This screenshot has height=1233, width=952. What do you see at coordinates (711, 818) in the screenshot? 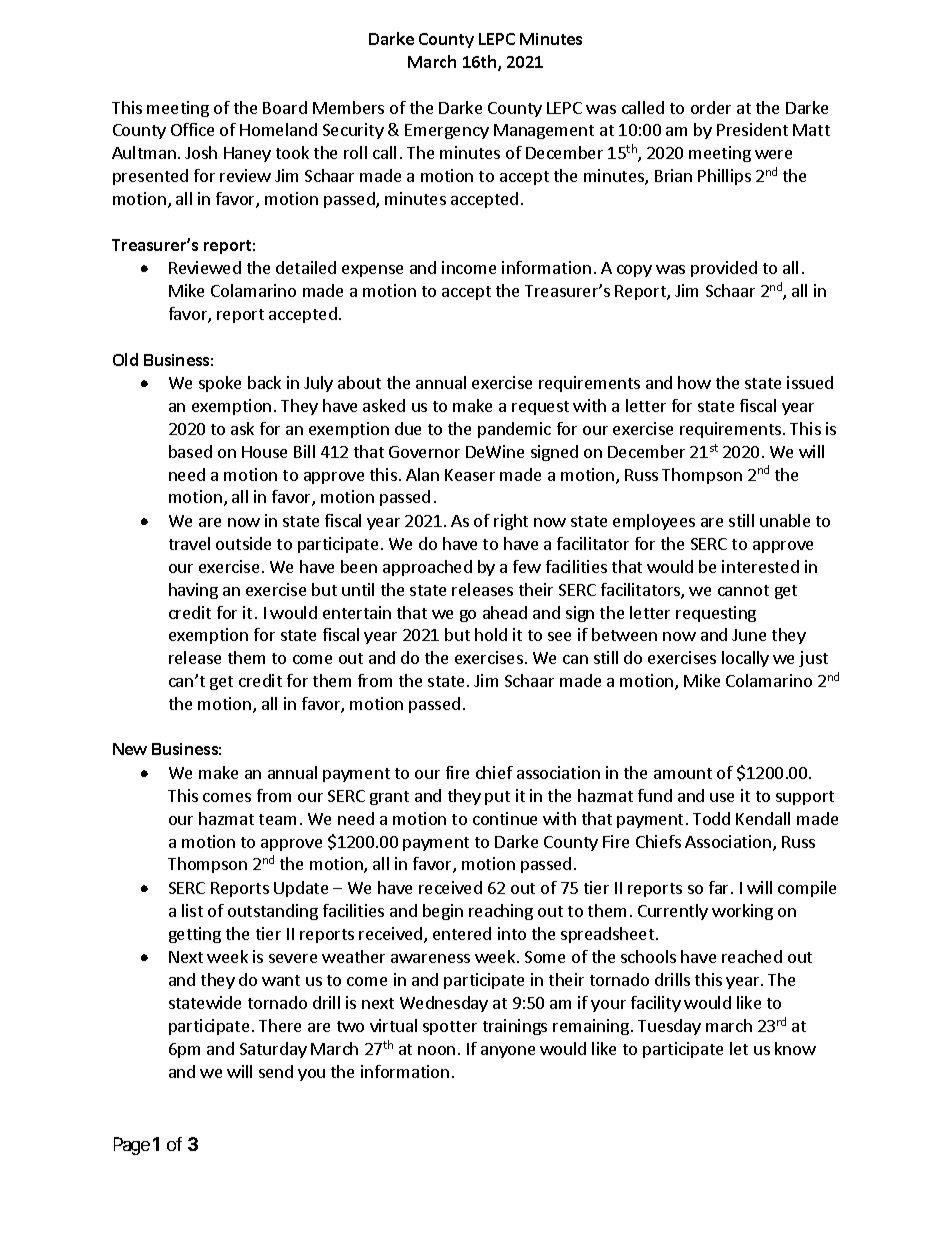
I see `Todd` at bounding box center [711, 818].
